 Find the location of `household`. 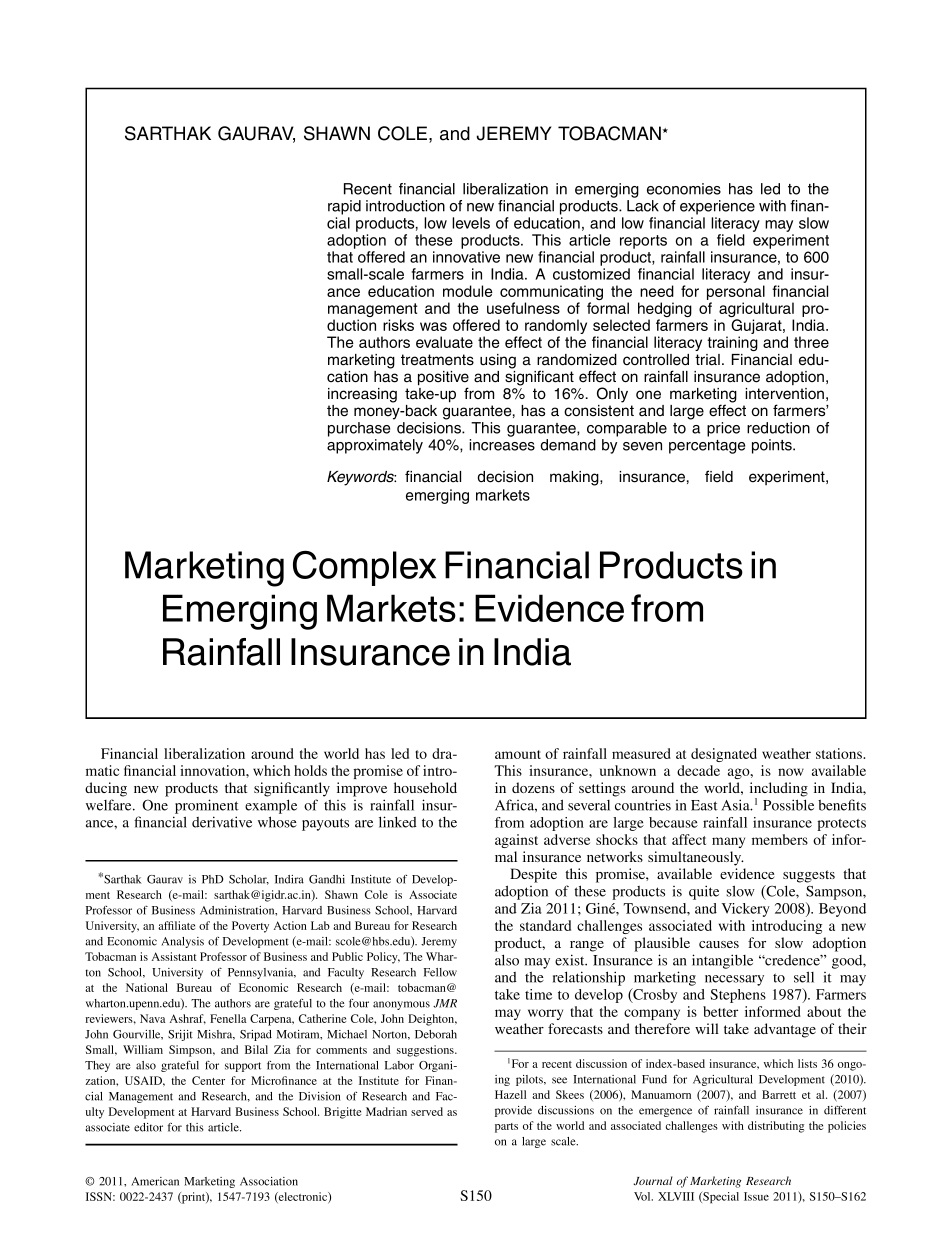

household is located at coordinates (425, 787).
